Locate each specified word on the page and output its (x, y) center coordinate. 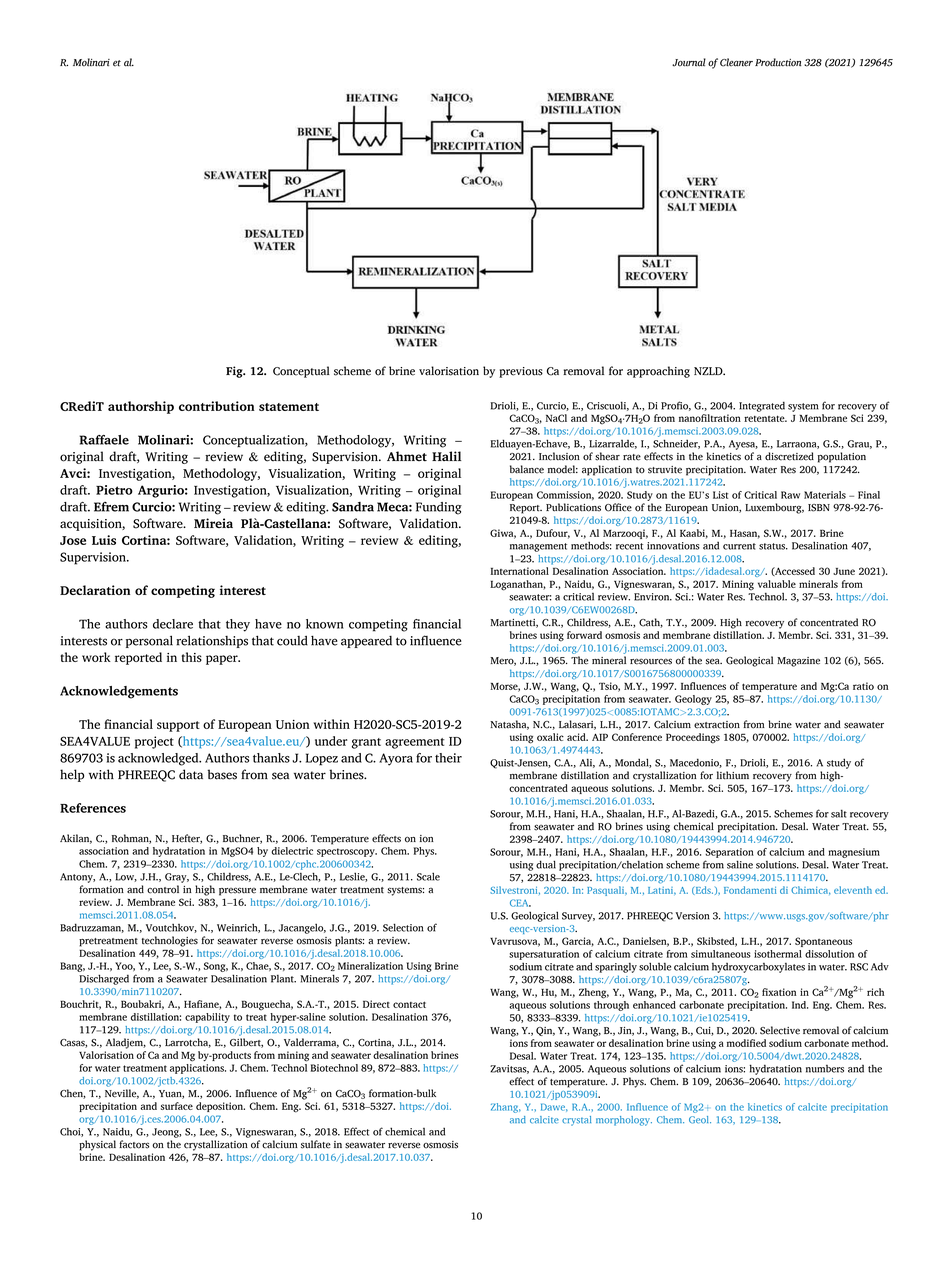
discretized (789, 456)
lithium (733, 775)
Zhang (506, 1108)
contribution (217, 406)
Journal (689, 62)
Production (778, 62)
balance (527, 469)
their (448, 758)
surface (177, 1106)
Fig (235, 372)
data (191, 774)
